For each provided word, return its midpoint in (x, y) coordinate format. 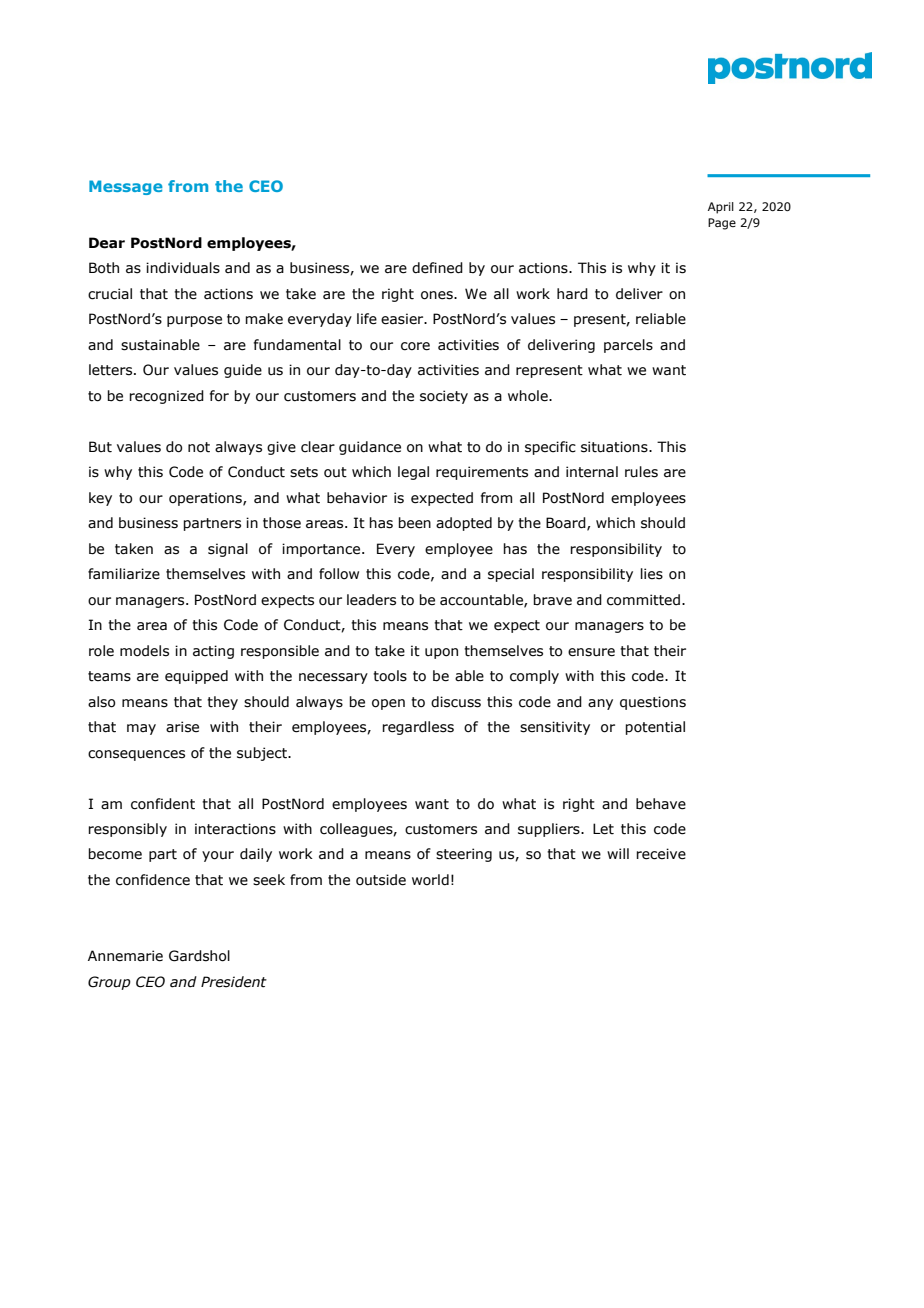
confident (163, 804)
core (415, 346)
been (414, 523)
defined (437, 268)
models (144, 651)
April (721, 208)
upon (441, 653)
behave (661, 804)
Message (126, 187)
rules (641, 472)
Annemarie (125, 956)
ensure (591, 652)
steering (464, 855)
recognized (166, 397)
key (100, 499)
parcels (628, 346)
